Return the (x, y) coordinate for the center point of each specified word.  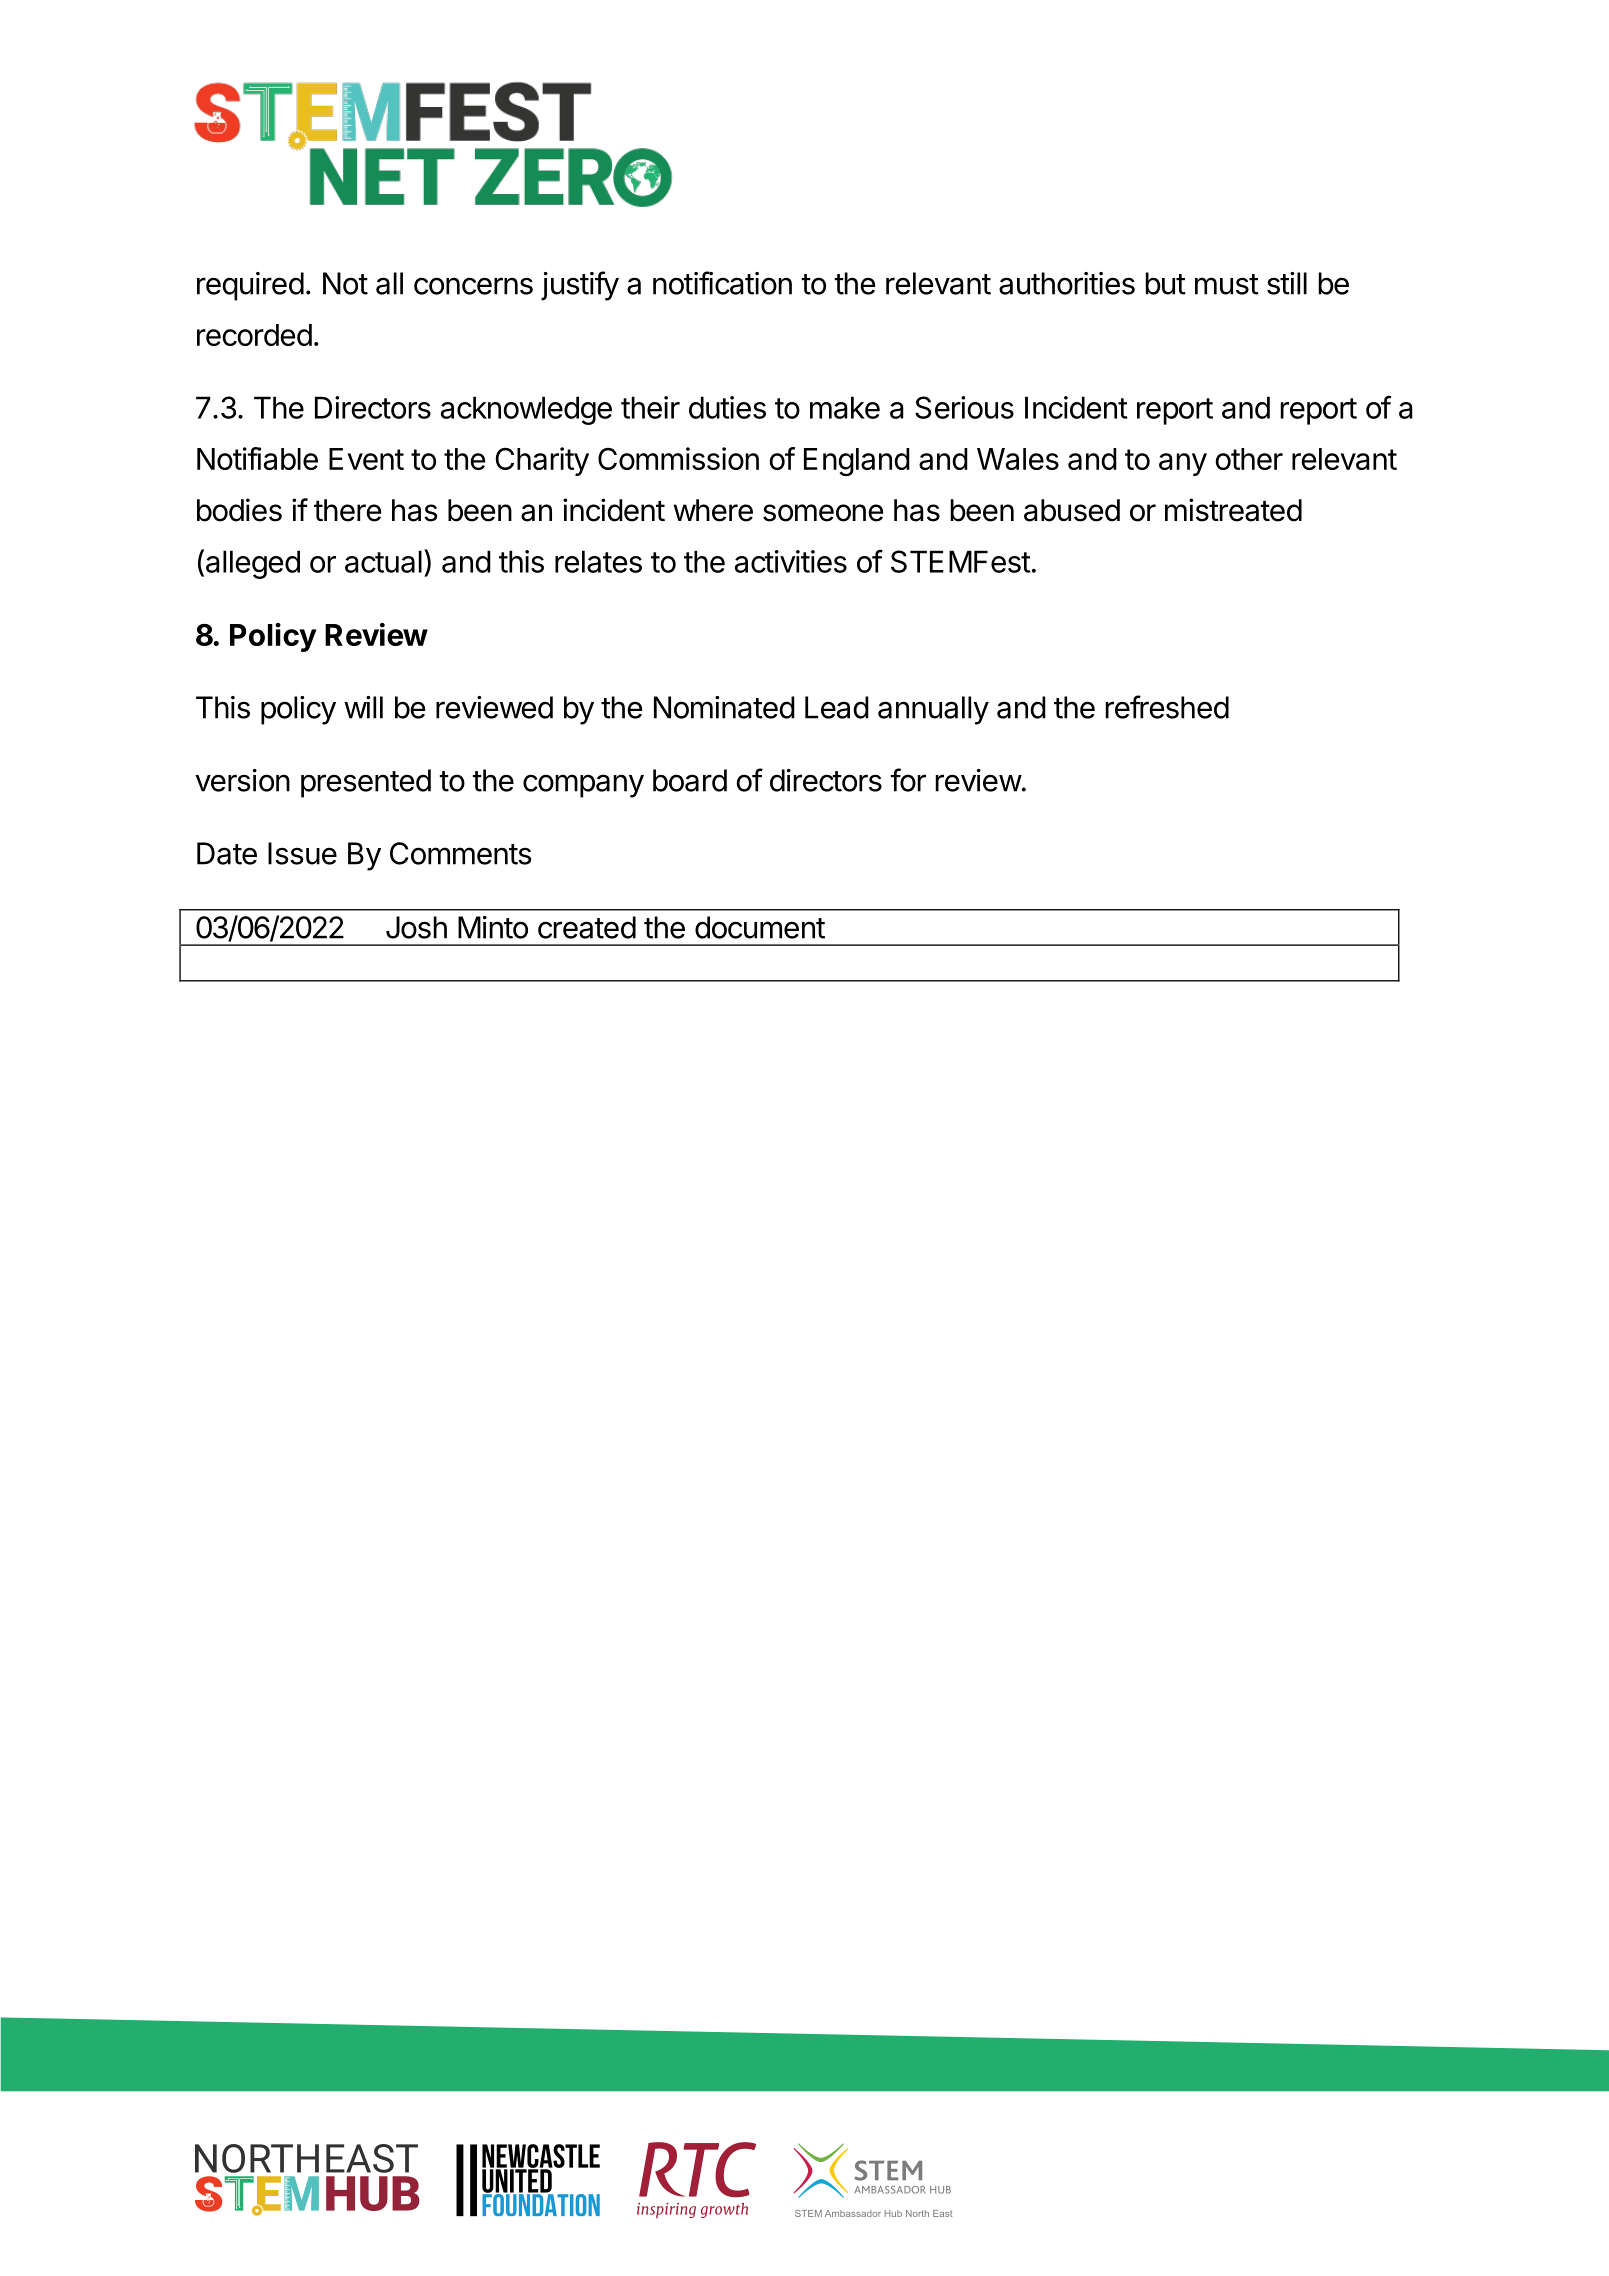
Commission (678, 458)
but (1165, 283)
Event (366, 459)
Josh (416, 927)
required (250, 286)
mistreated (1233, 510)
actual (383, 561)
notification (722, 283)
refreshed (1167, 707)
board (690, 780)
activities (791, 561)
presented (366, 783)
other (1249, 459)
